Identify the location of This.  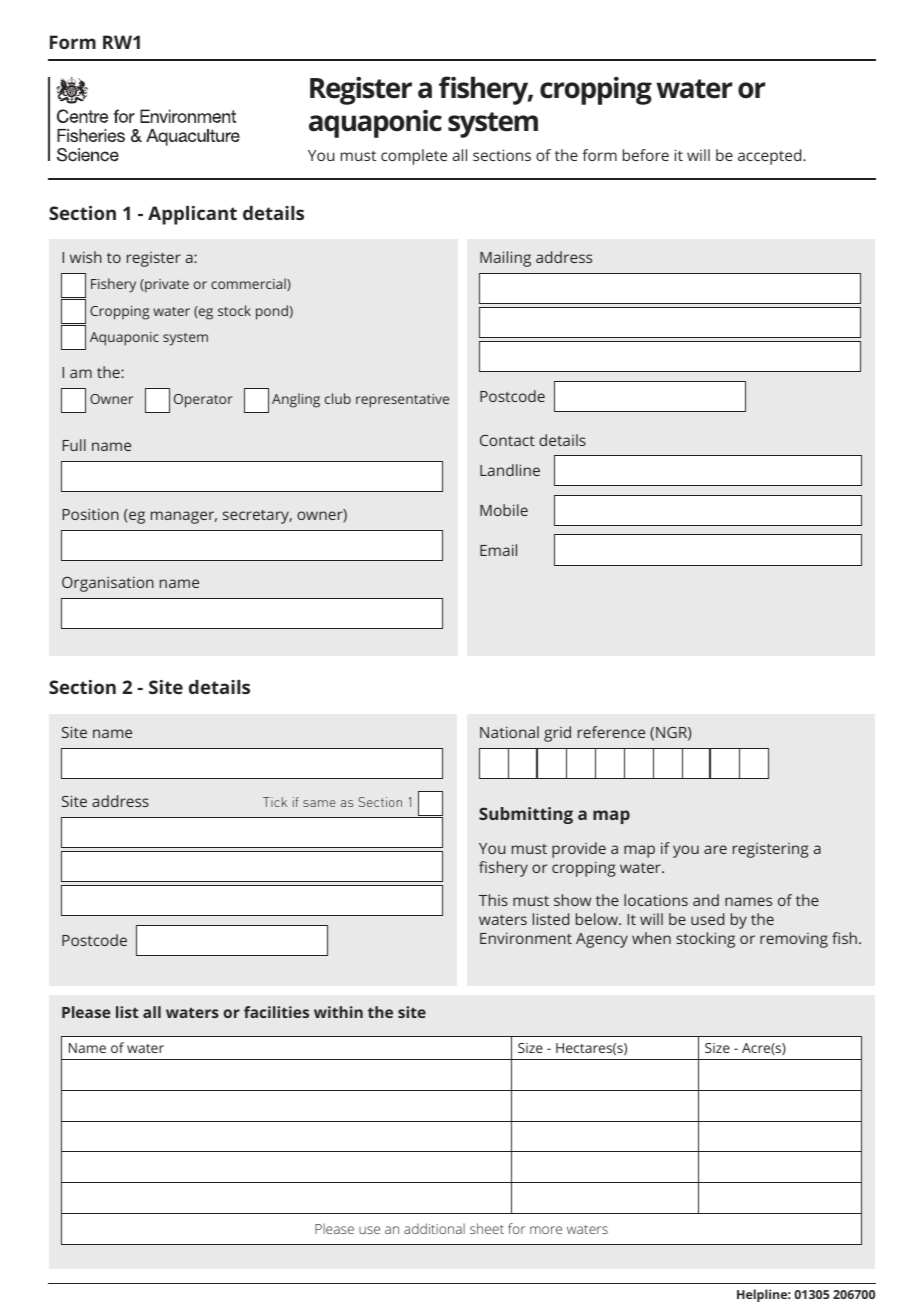
(493, 900).
